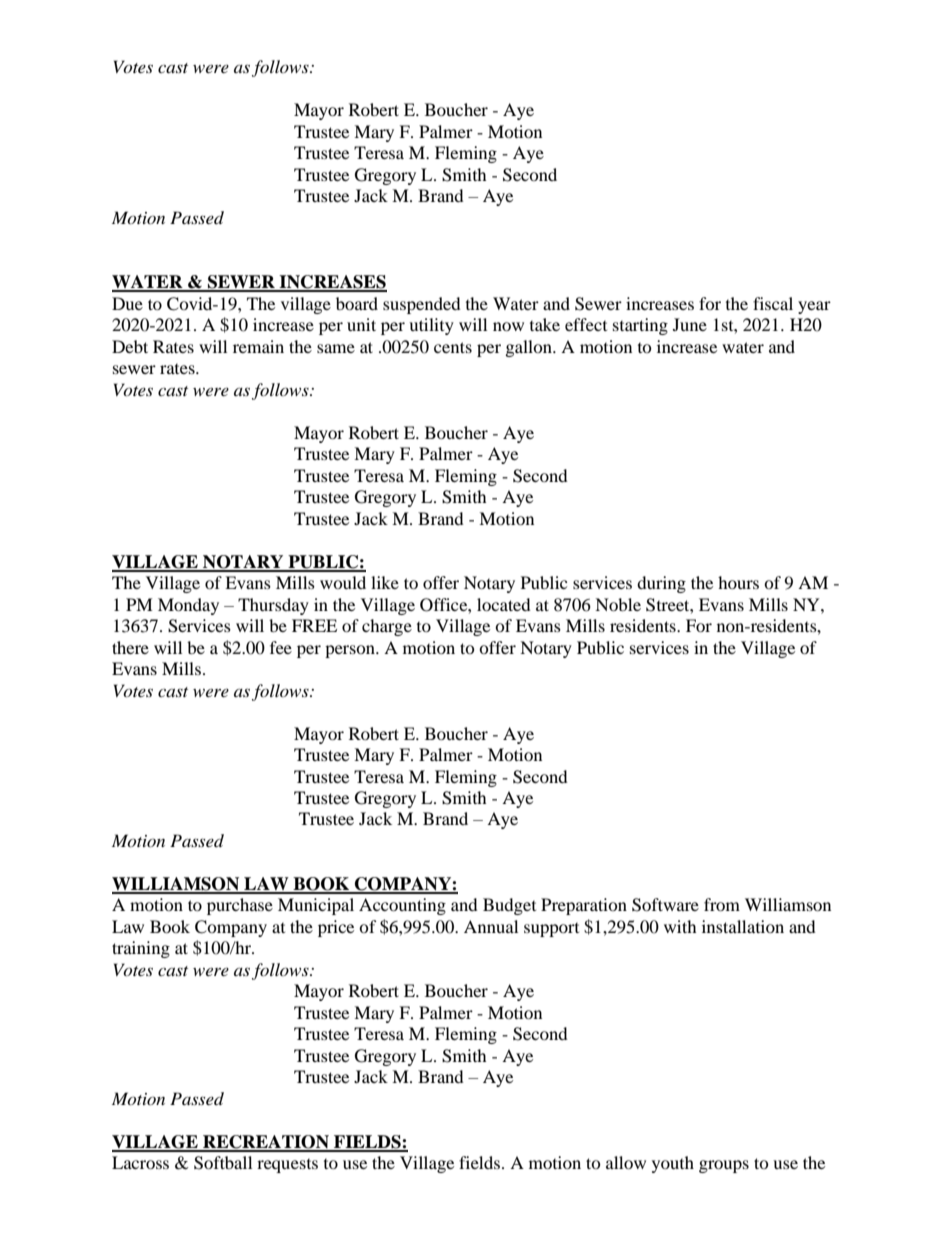 This page has height=1233, width=952. I want to click on Annual, so click(491, 926).
